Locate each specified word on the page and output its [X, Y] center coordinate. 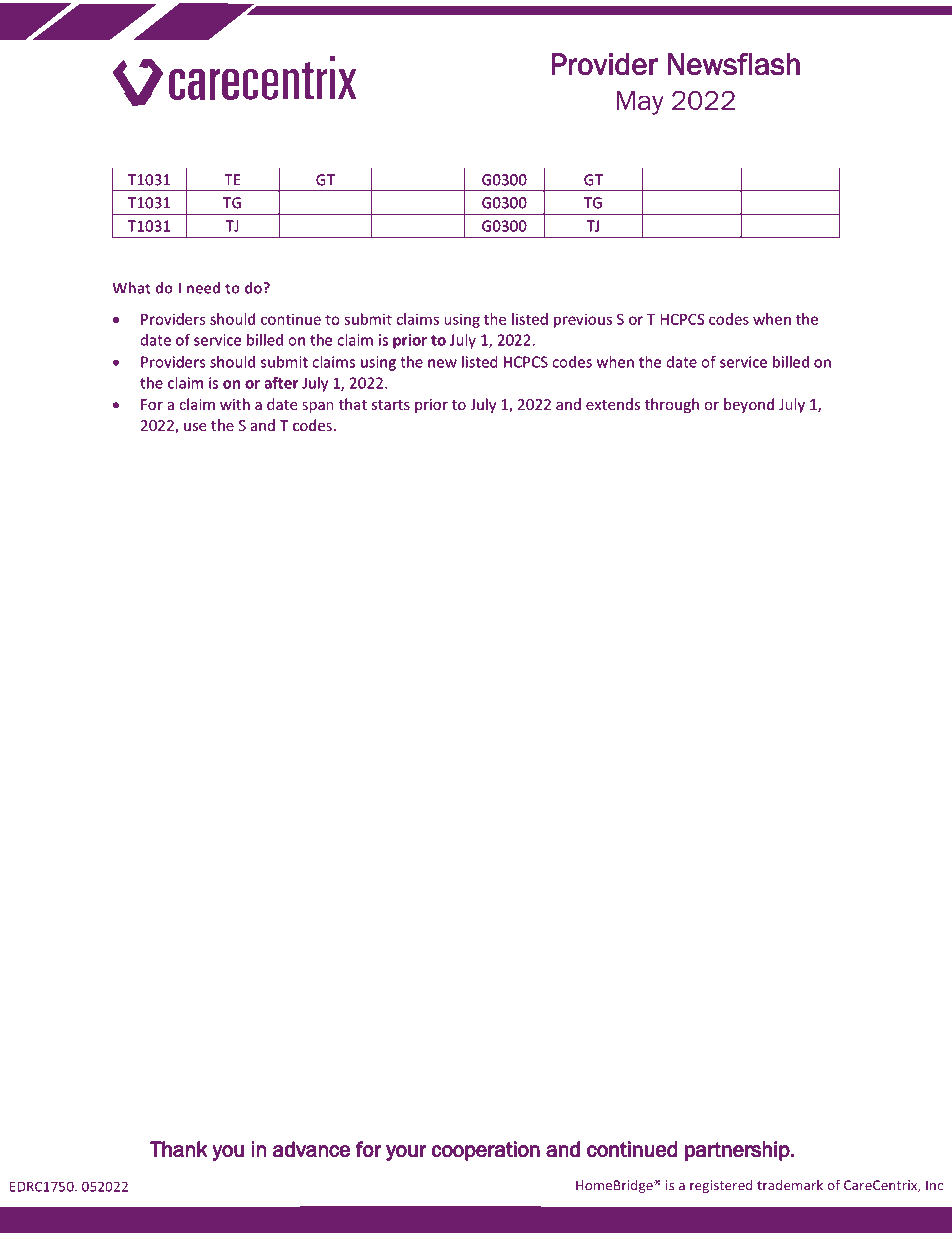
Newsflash [734, 64]
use [195, 427]
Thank [179, 1149]
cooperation [486, 1151]
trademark [790, 1185]
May [640, 103]
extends [613, 404]
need [203, 288]
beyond [749, 405]
